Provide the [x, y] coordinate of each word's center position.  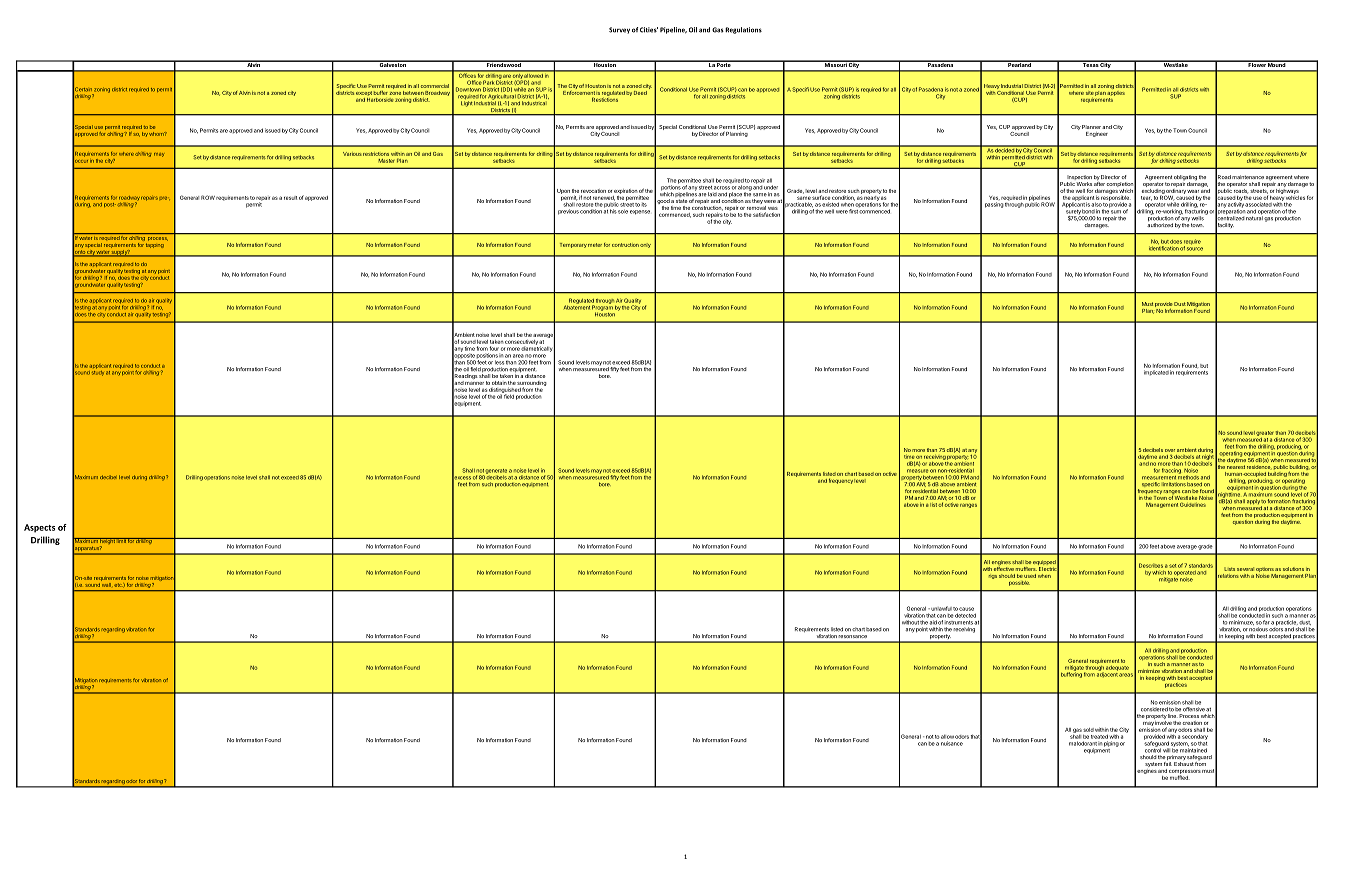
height [107, 542]
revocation [593, 191]
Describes [1151, 565]
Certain [82, 89]
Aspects [39, 528]
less [499, 363]
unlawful [940, 608]
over [1170, 450]
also [1097, 205]
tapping [155, 245]
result [290, 198]
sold [1088, 730]
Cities [649, 30]
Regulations [743, 30]
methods [1188, 476]
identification [1164, 248]
